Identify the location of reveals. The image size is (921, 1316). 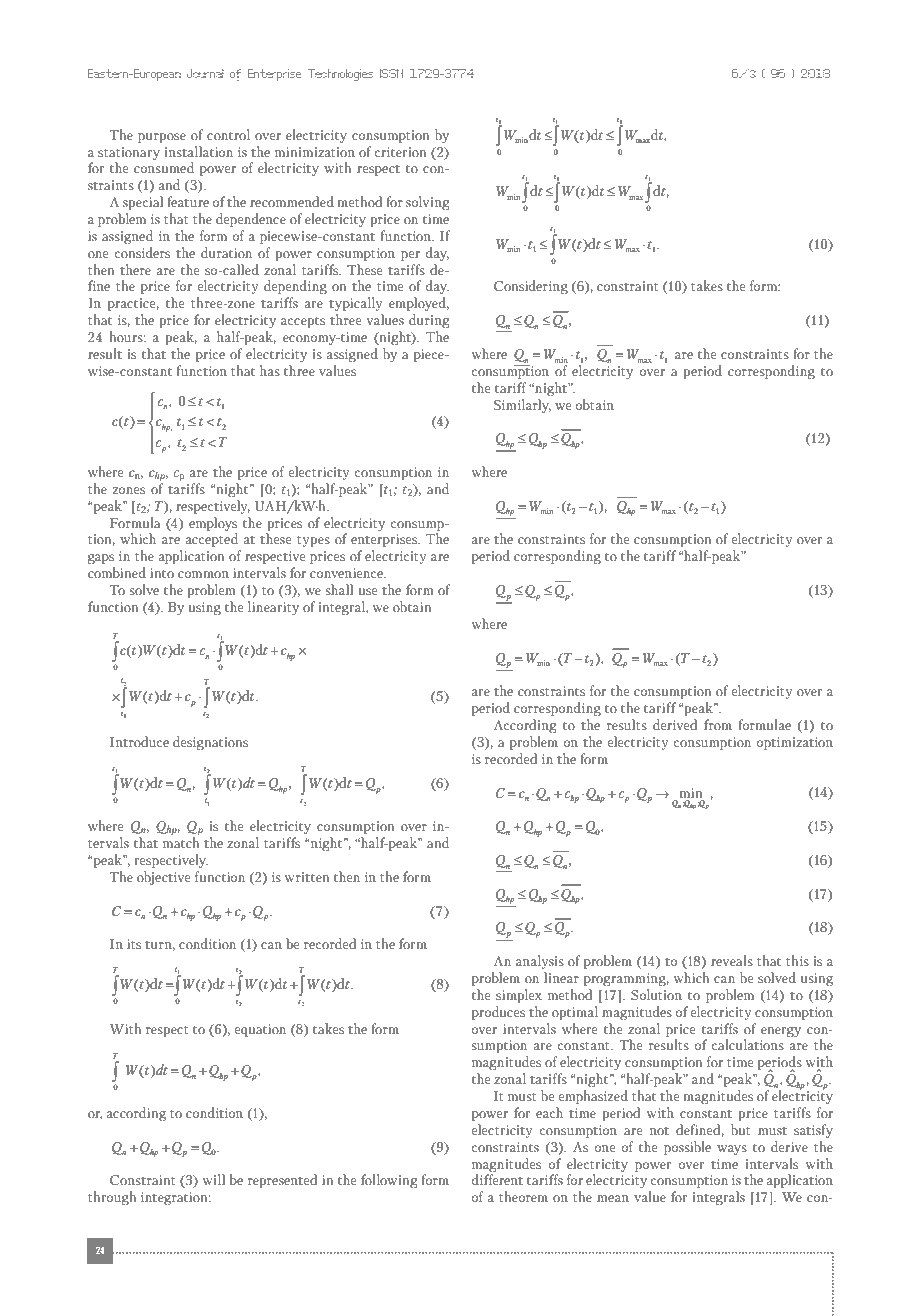
(732, 960).
